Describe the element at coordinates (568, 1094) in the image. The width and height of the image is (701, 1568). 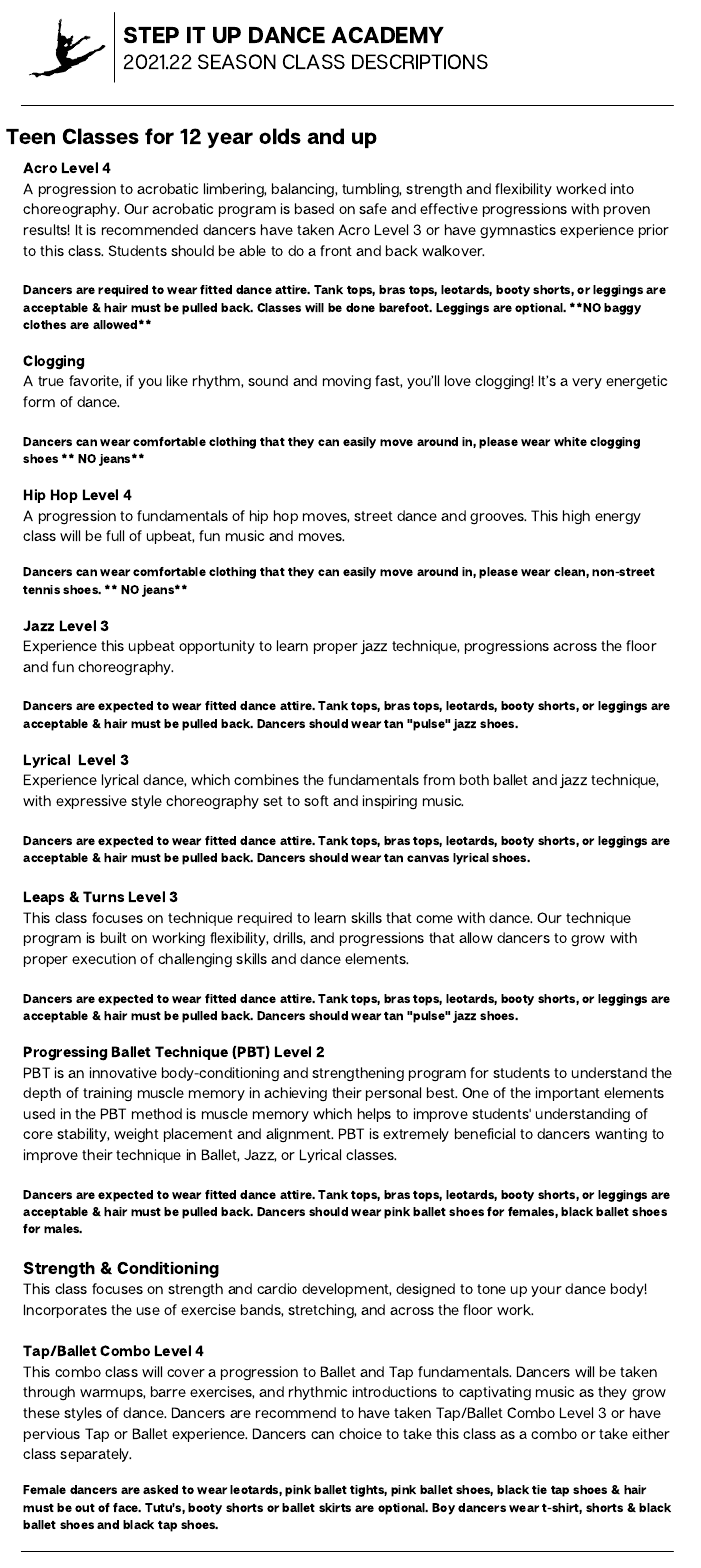
I see `important` at that location.
